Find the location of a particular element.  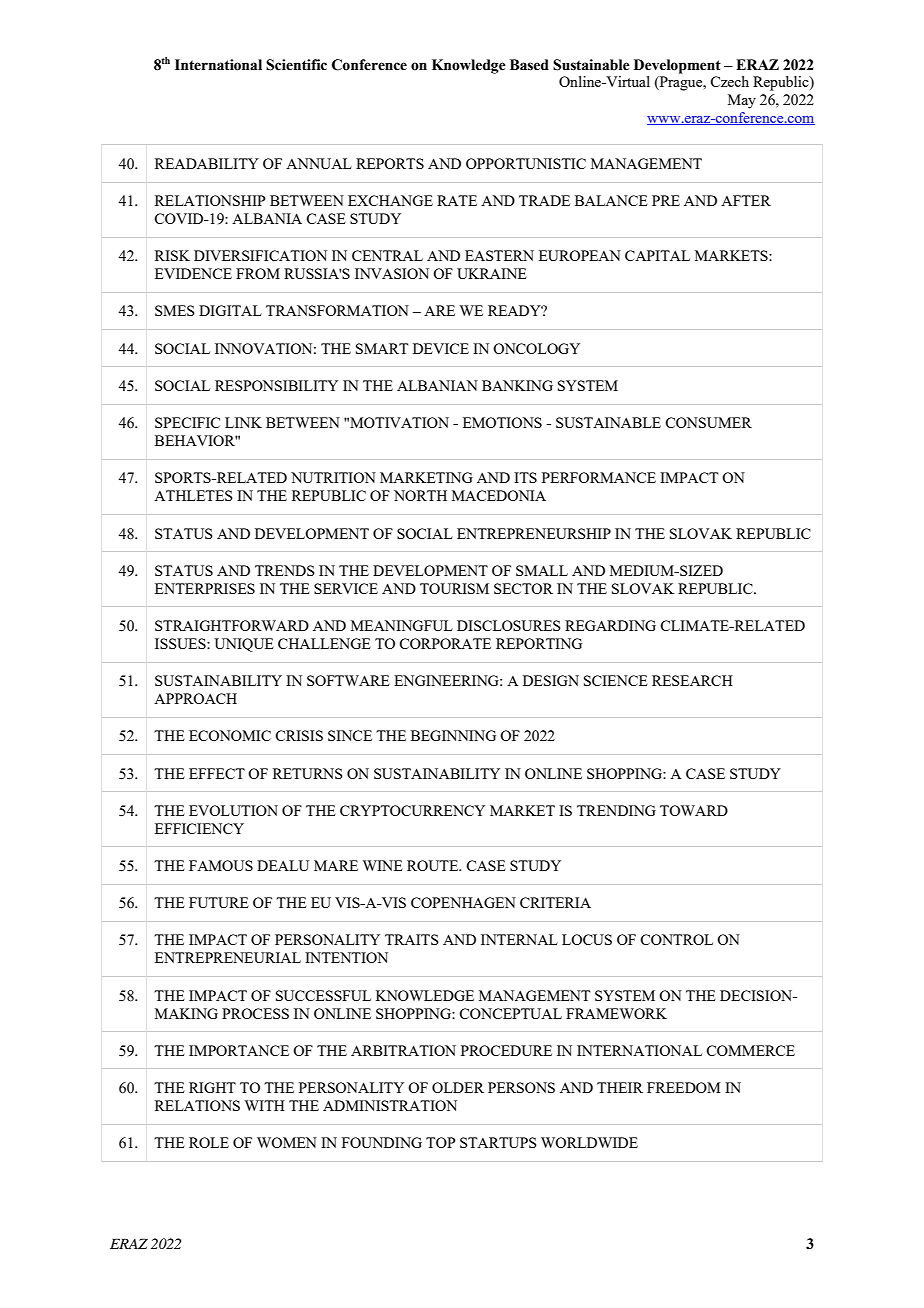

Czech is located at coordinates (729, 81).
